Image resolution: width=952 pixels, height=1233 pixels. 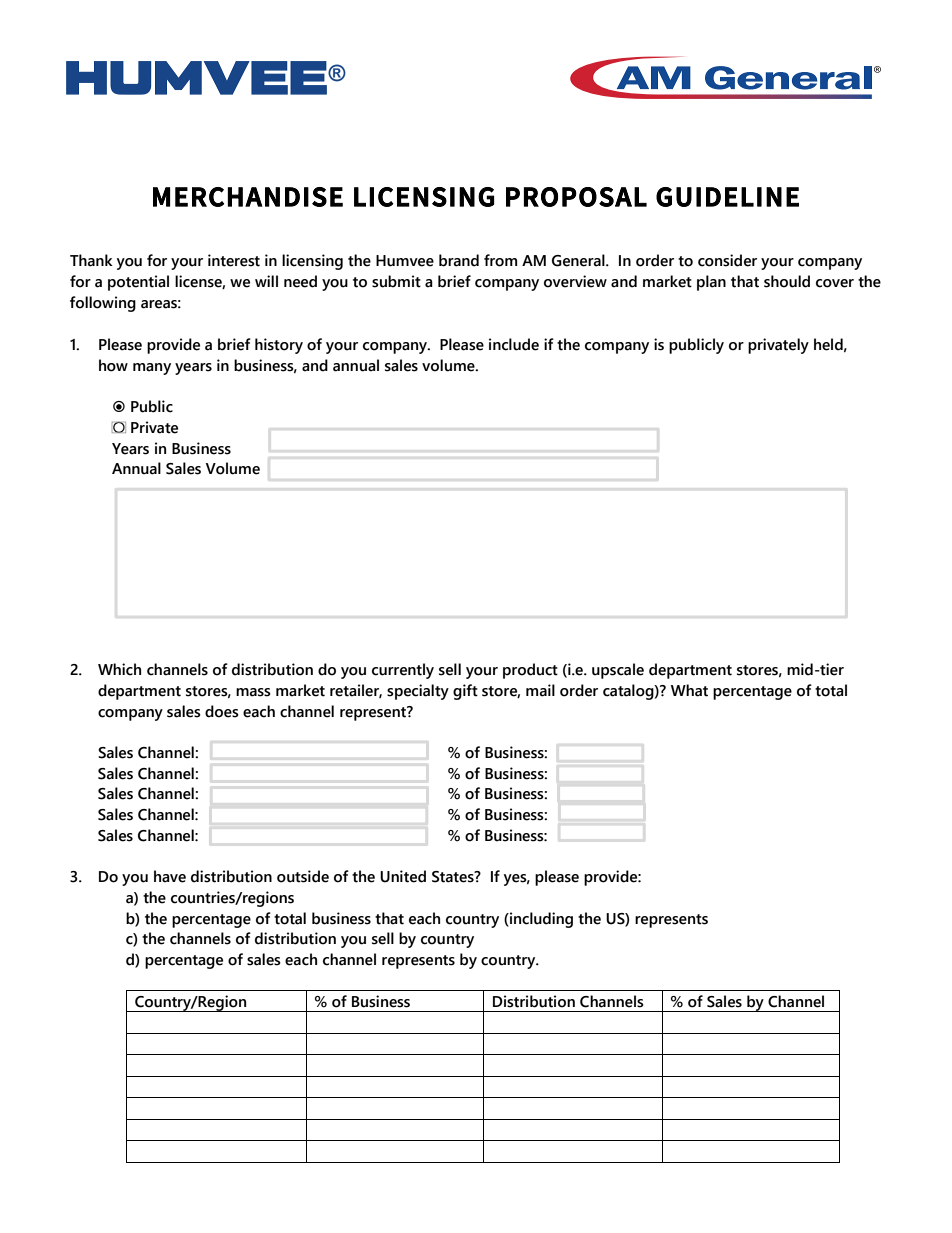 What do you see at coordinates (170, 876) in the document?
I see `have` at bounding box center [170, 876].
